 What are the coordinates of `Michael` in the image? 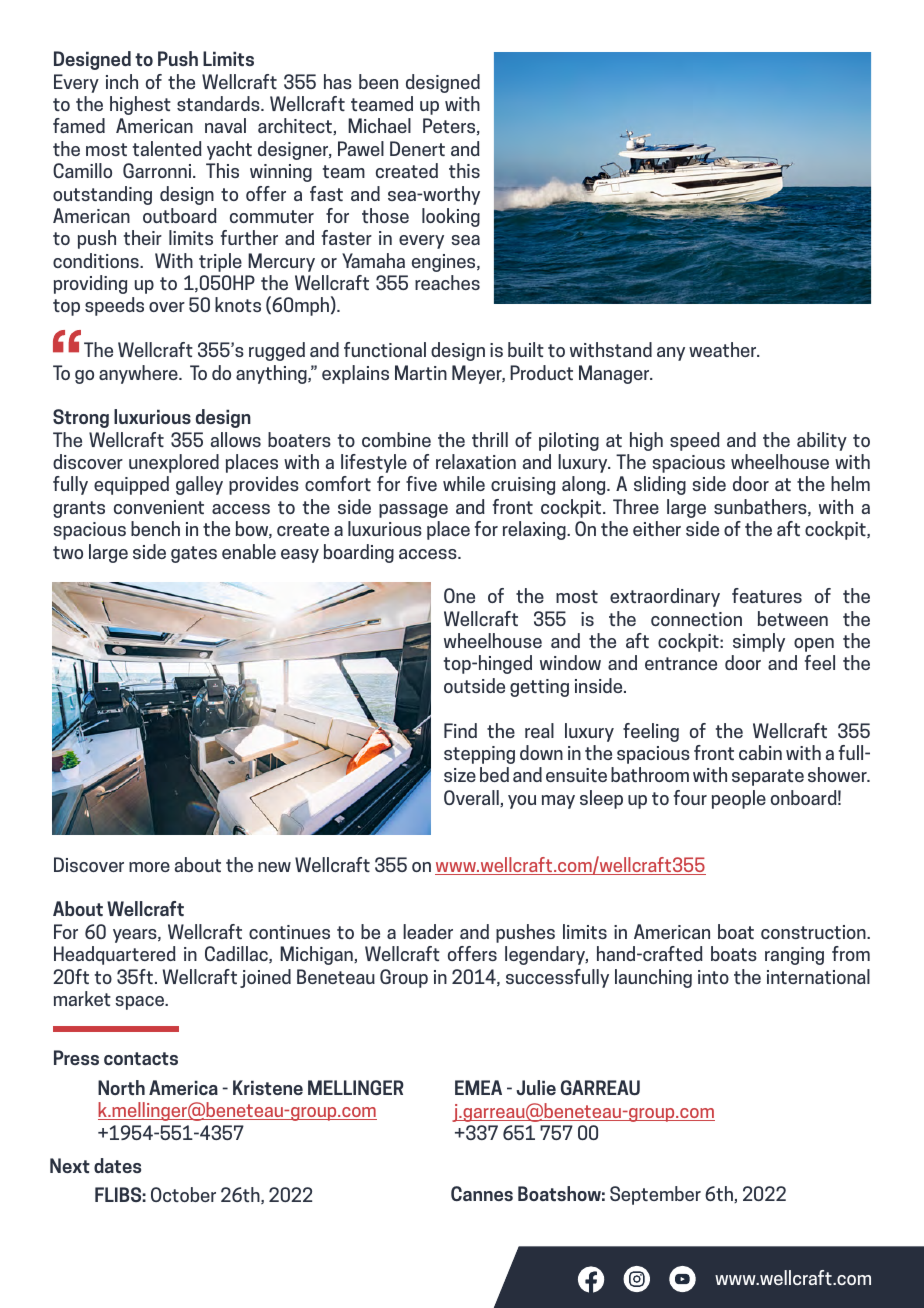 It's located at (379, 125).
